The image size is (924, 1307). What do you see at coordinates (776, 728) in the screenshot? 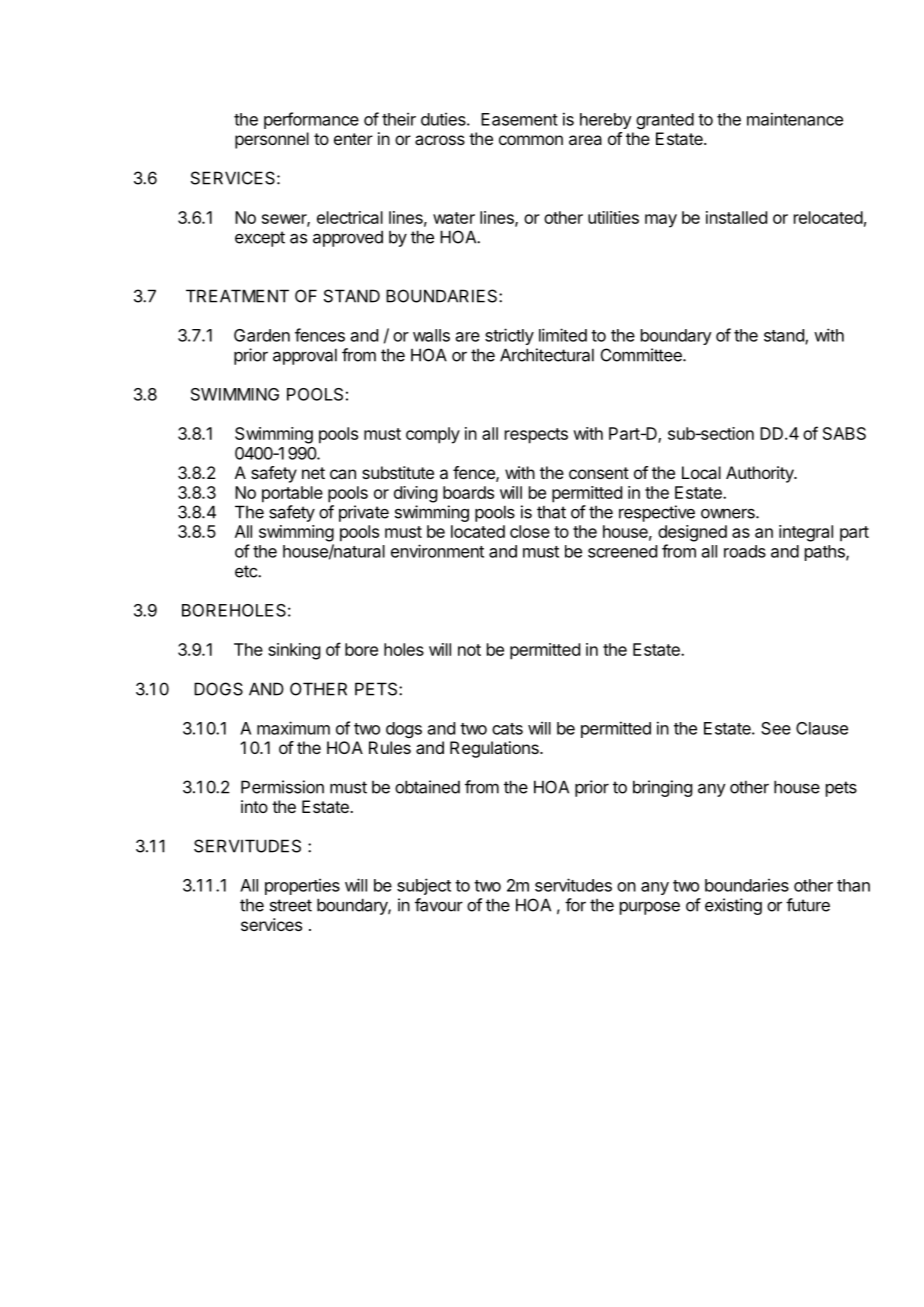
I see `See` at bounding box center [776, 728].
